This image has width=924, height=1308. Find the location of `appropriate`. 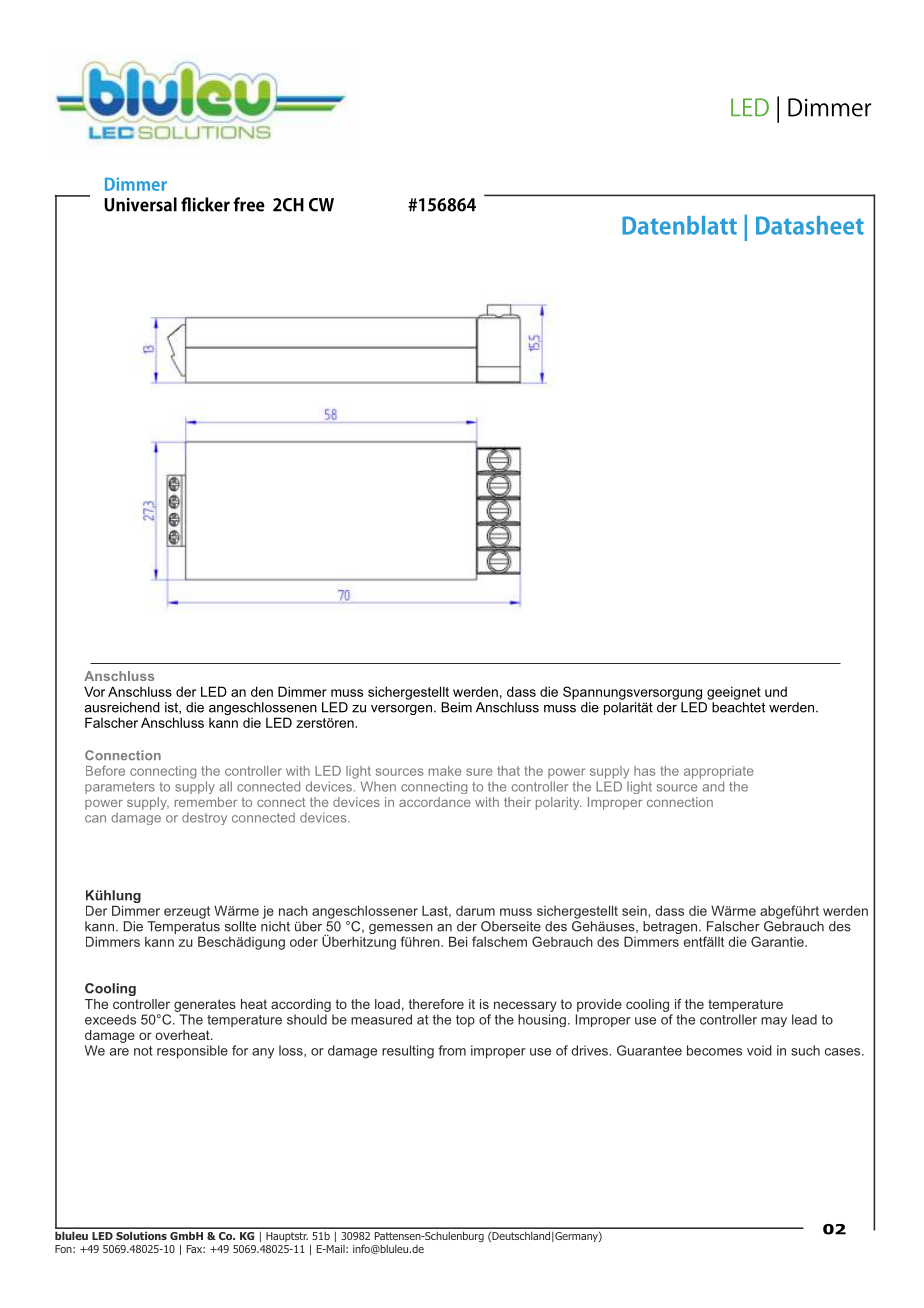

appropriate is located at coordinates (718, 772).
